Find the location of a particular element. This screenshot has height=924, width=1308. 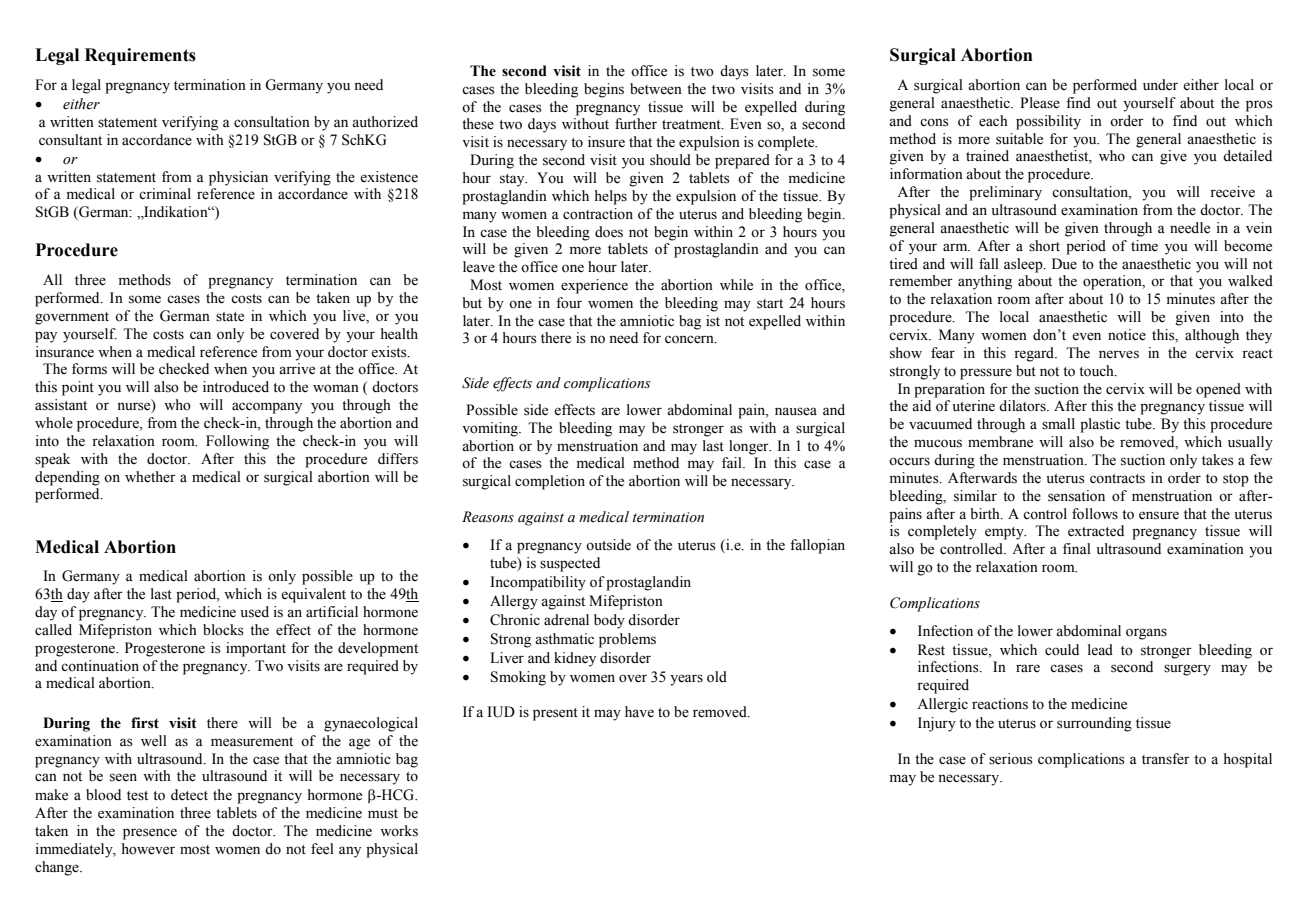

contracts is located at coordinates (1117, 479).
